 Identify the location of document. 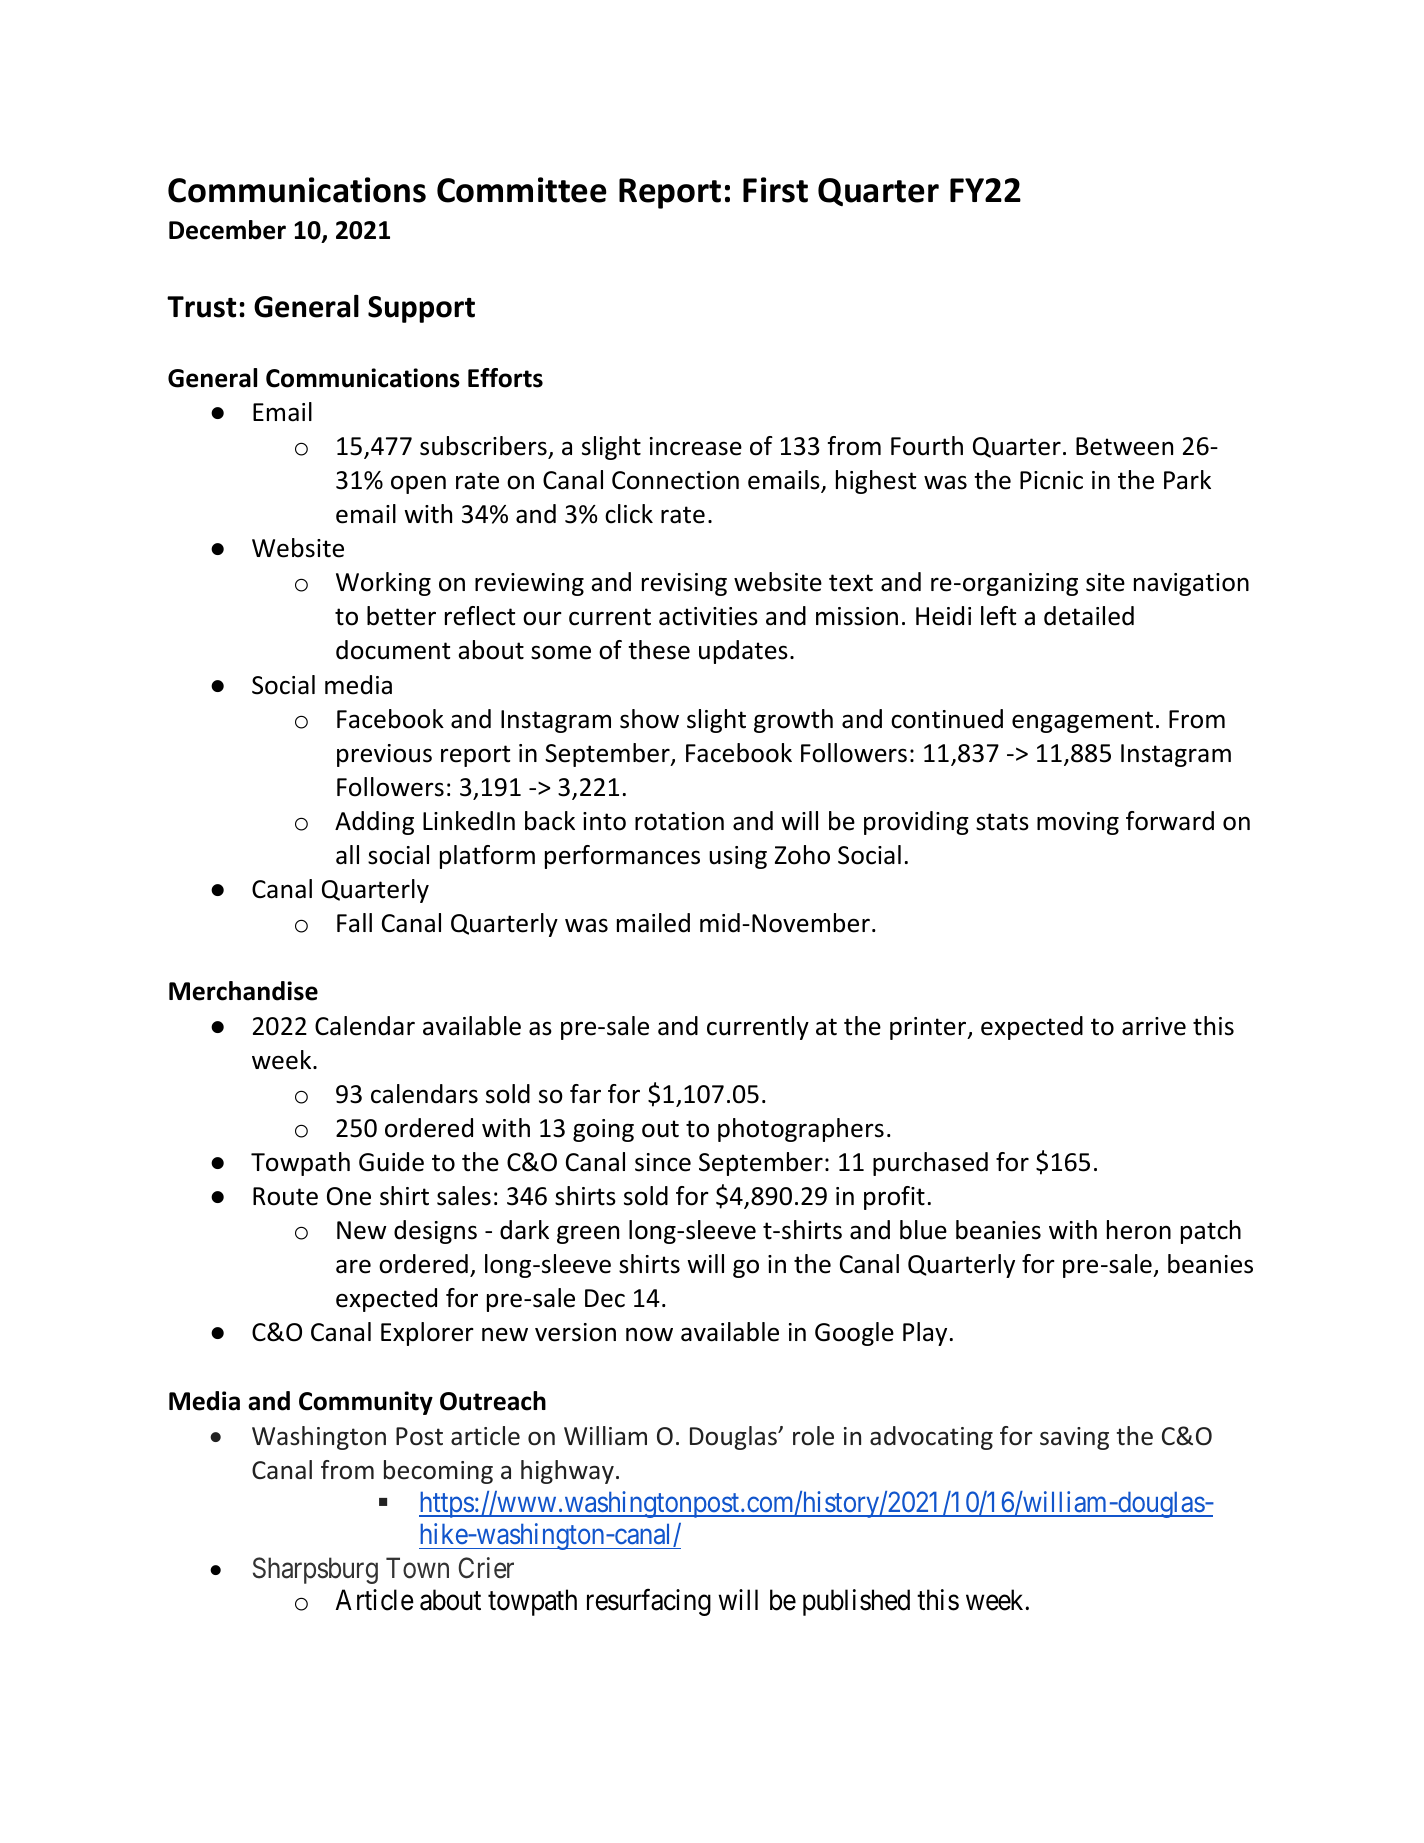
(393, 650).
